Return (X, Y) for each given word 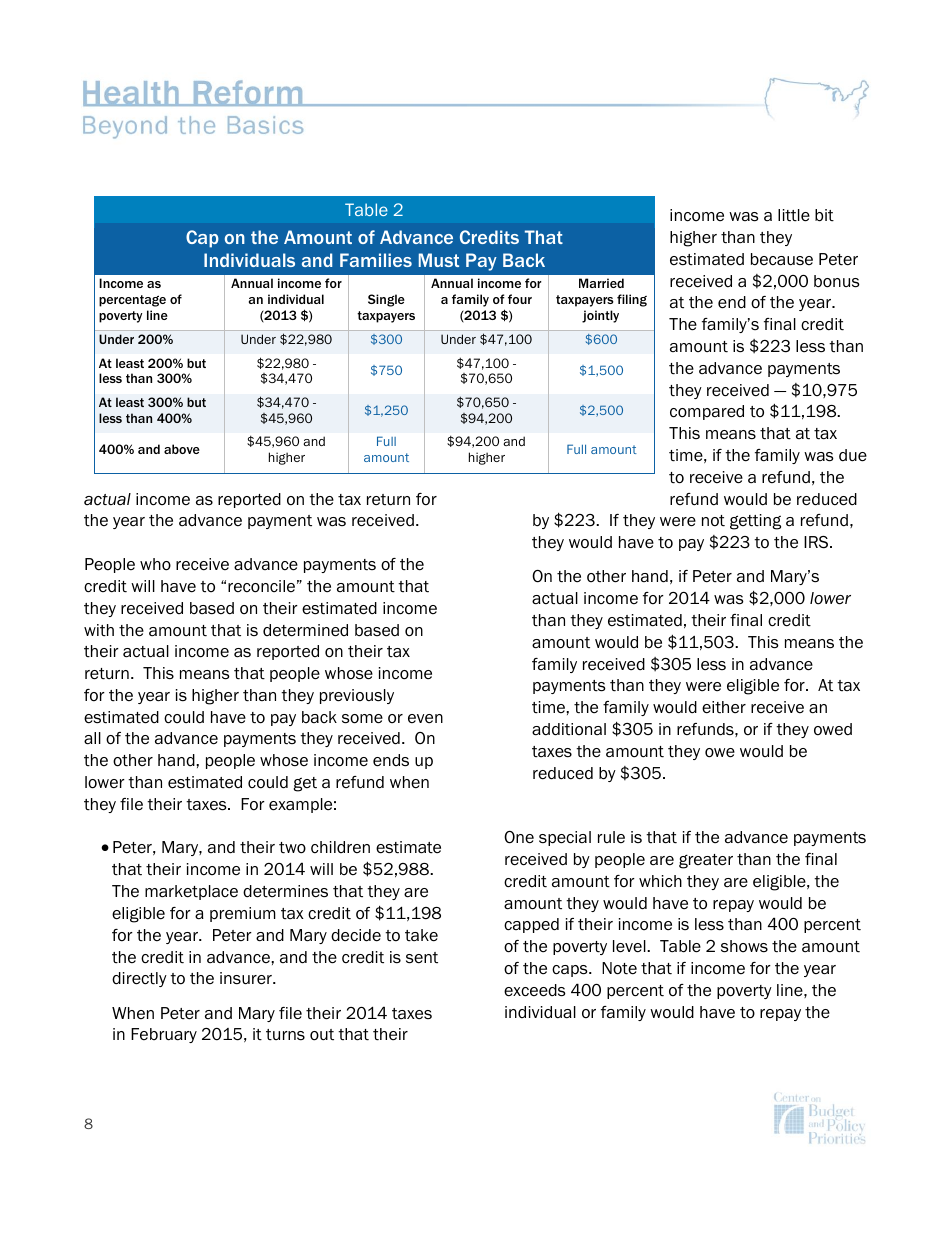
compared (707, 412)
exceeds (535, 990)
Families (376, 260)
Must (439, 260)
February (164, 1035)
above (182, 449)
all (92, 738)
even (425, 719)
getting (755, 522)
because (782, 259)
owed (833, 729)
